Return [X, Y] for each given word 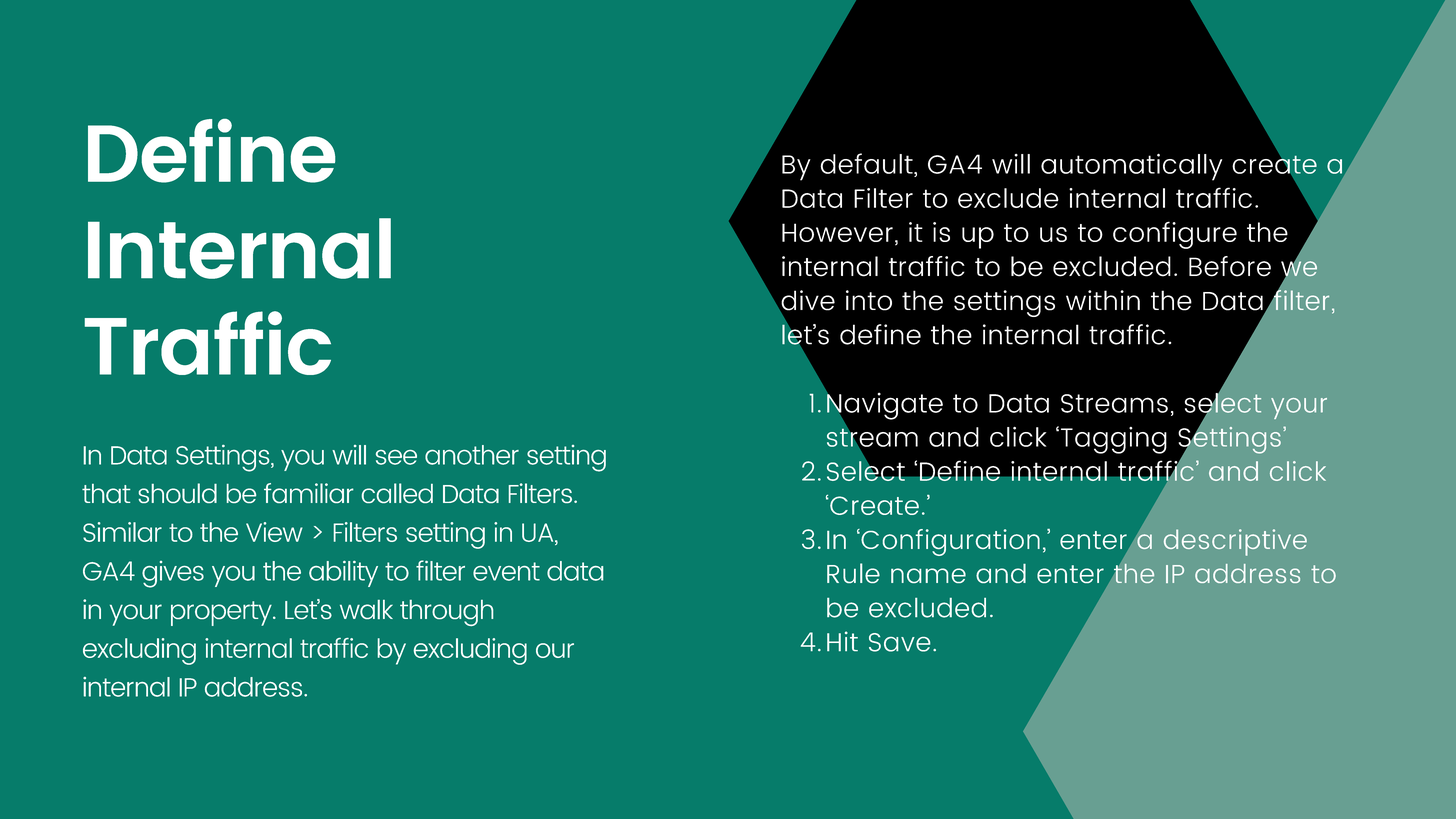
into [869, 300]
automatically [1131, 167]
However [837, 232]
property [222, 613]
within [1103, 300]
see [396, 457]
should [178, 493]
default [867, 163]
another [472, 455]
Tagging [1114, 440]
